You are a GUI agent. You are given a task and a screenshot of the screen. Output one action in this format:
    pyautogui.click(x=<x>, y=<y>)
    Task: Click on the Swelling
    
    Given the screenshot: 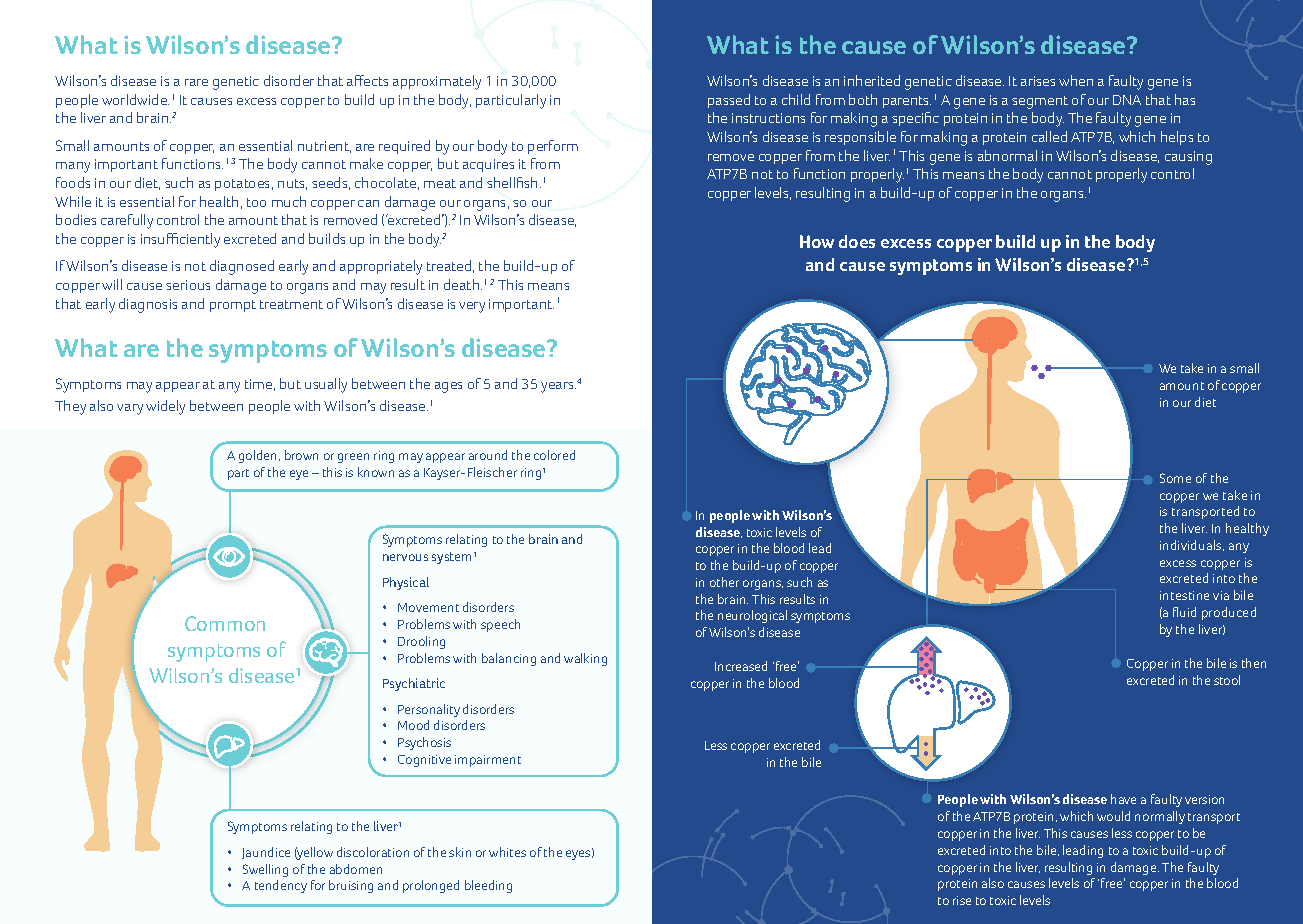 What is the action you would take?
    pyautogui.click(x=265, y=870)
